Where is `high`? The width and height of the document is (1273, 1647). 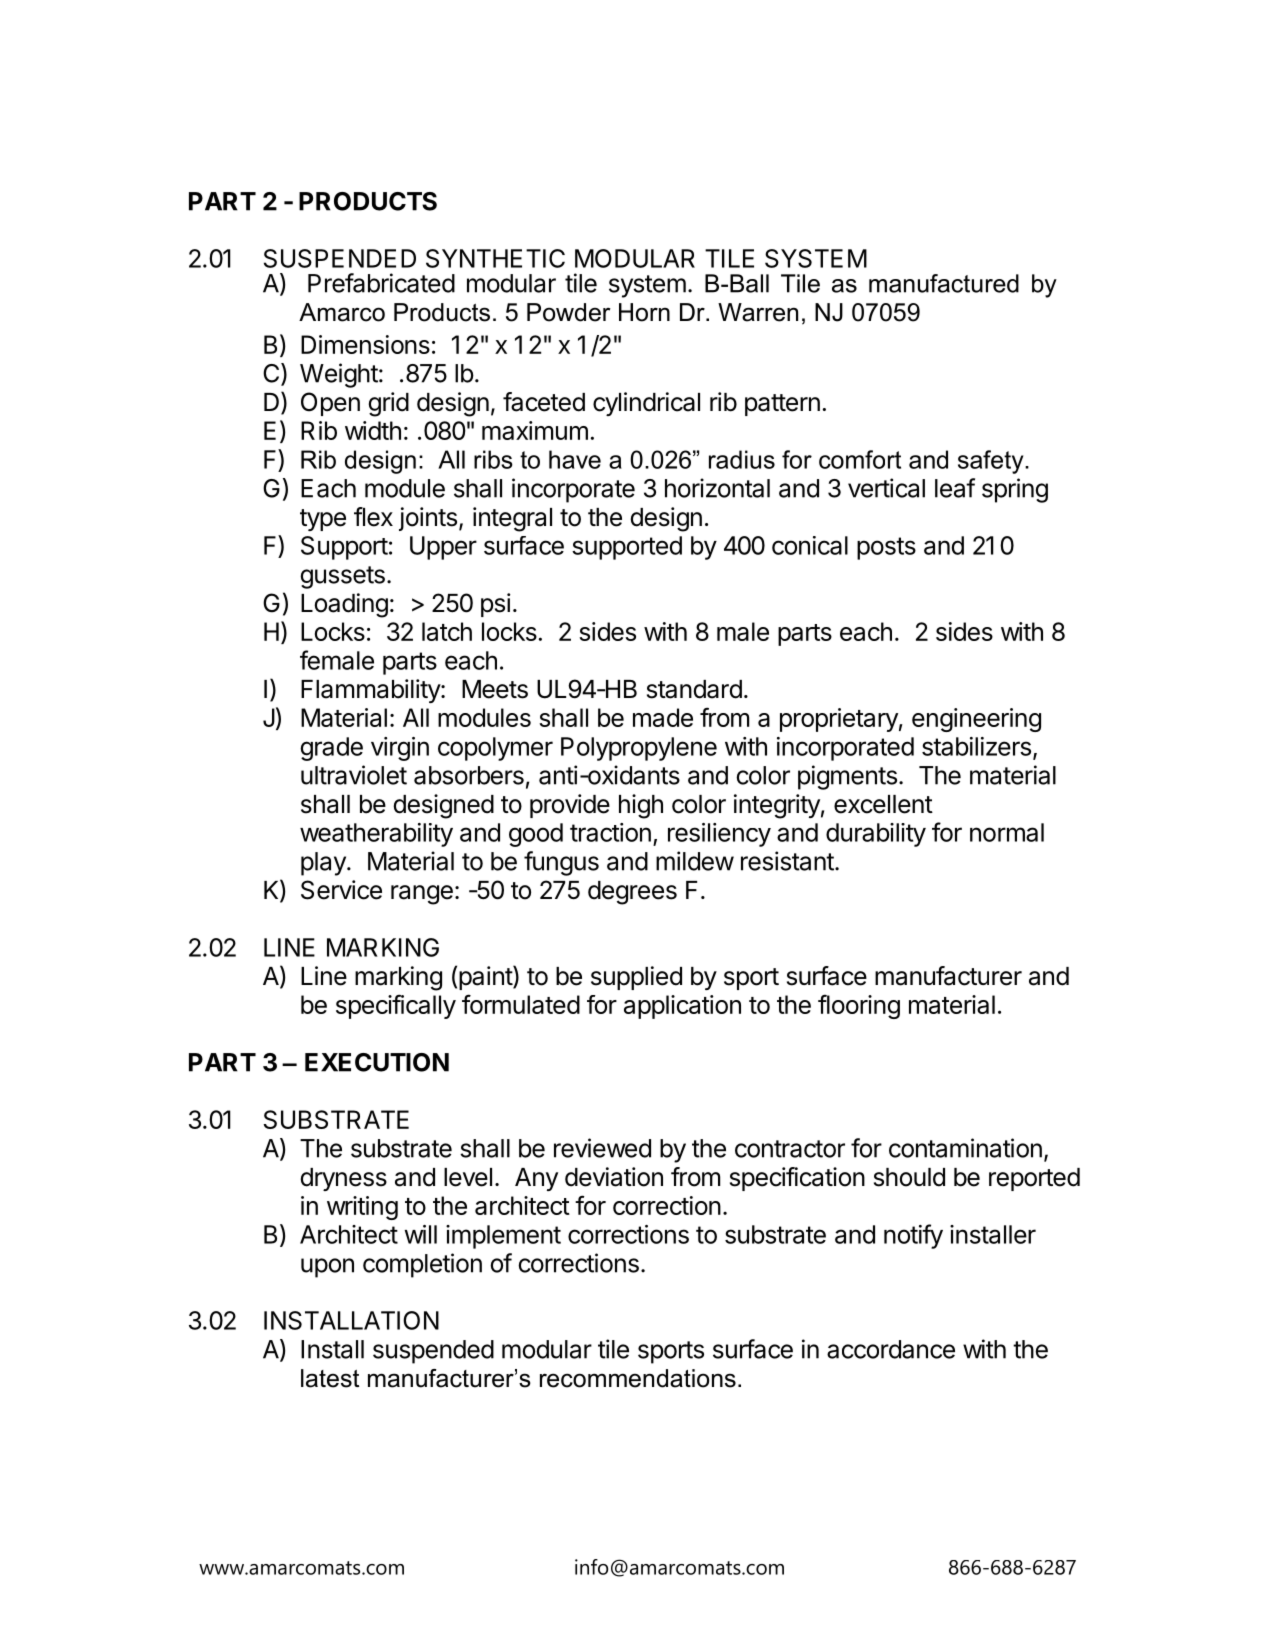
high is located at coordinates (641, 806).
